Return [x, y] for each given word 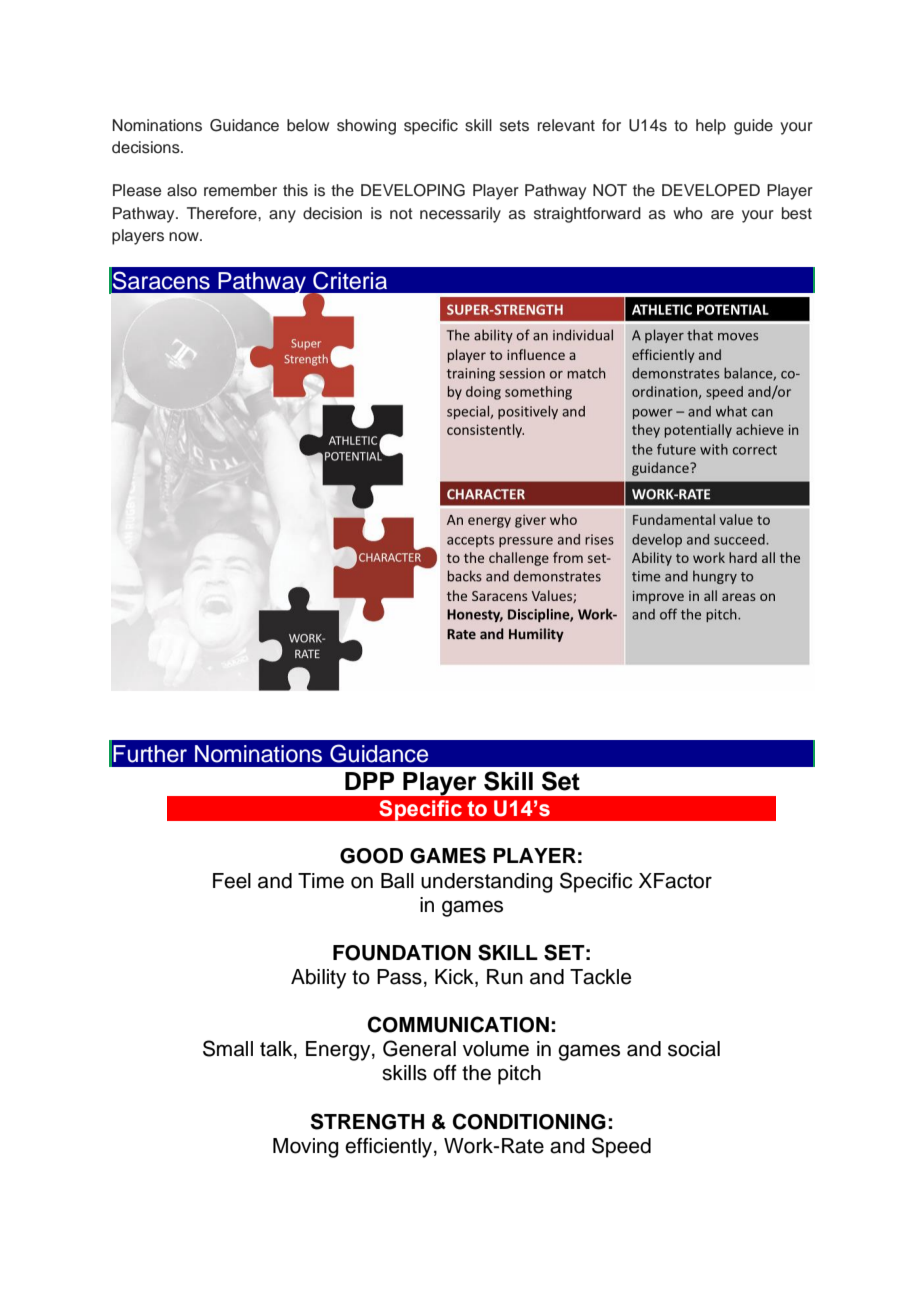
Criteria [350, 280]
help [711, 127]
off [445, 1073]
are [722, 215]
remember [240, 190]
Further [150, 754]
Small [228, 1048]
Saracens [161, 280]
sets [514, 126]
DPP [369, 781]
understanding [487, 883]
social [694, 1049]
